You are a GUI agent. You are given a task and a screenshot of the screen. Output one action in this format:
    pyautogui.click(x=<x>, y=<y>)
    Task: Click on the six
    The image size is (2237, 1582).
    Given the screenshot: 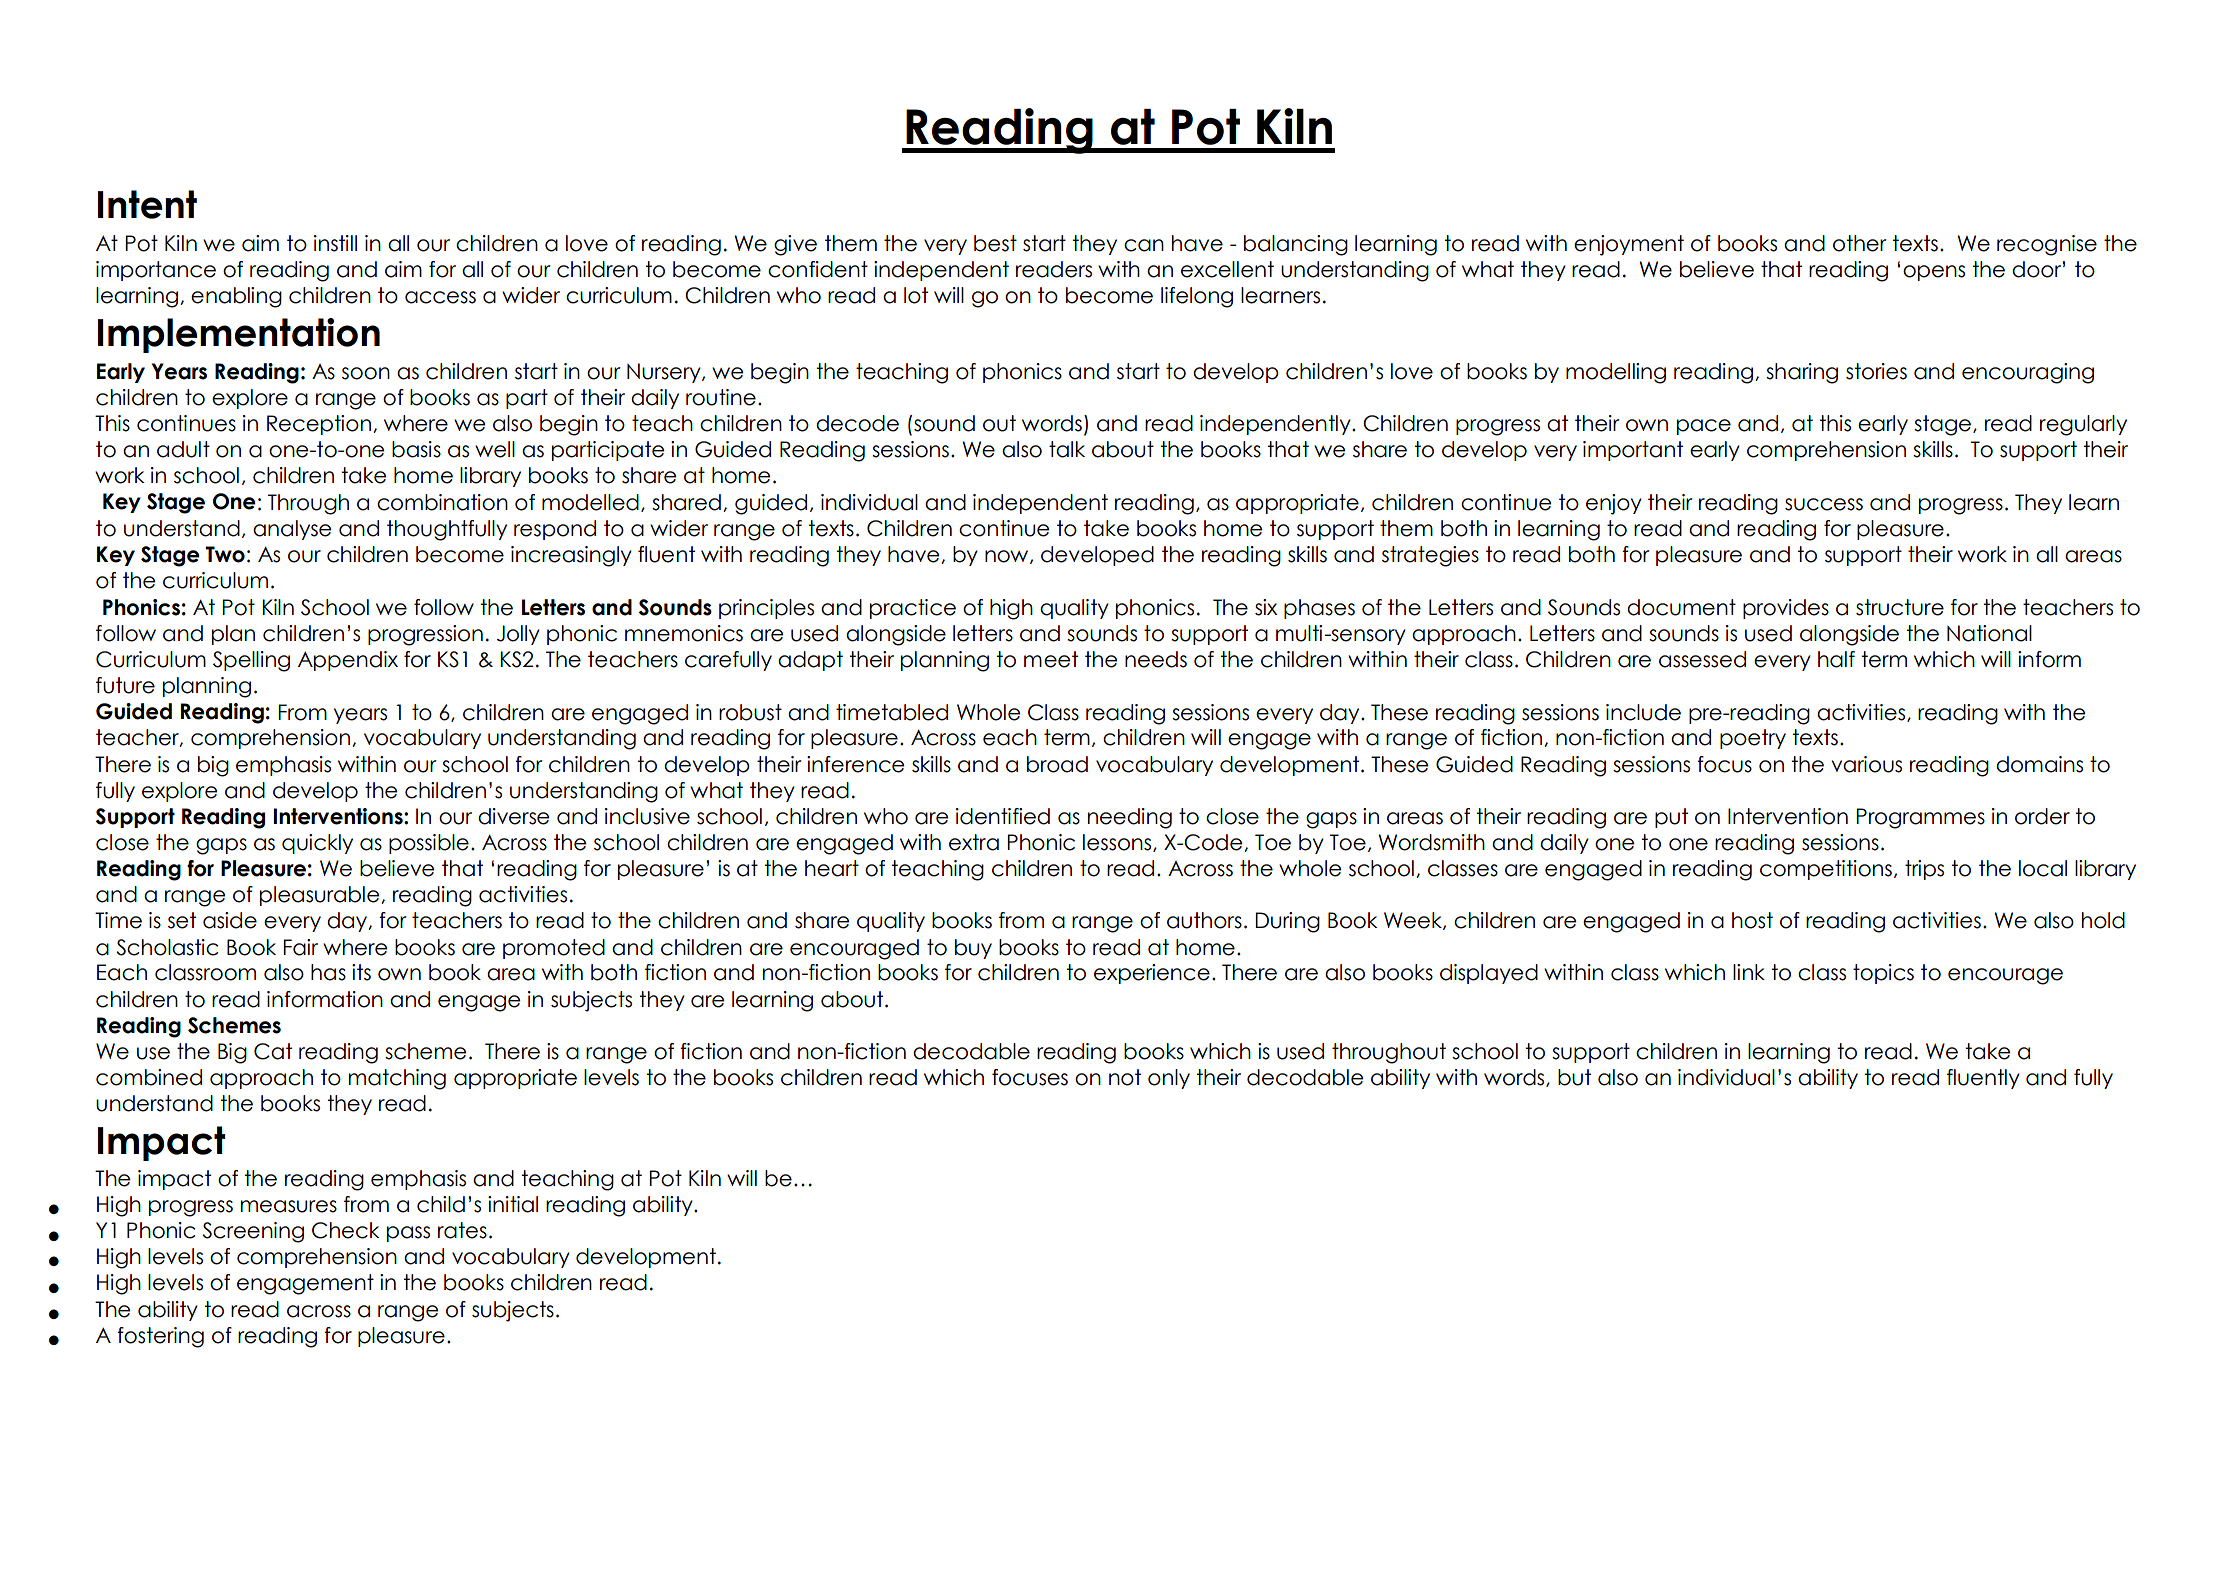 What is the action you would take?
    pyautogui.click(x=1266, y=607)
